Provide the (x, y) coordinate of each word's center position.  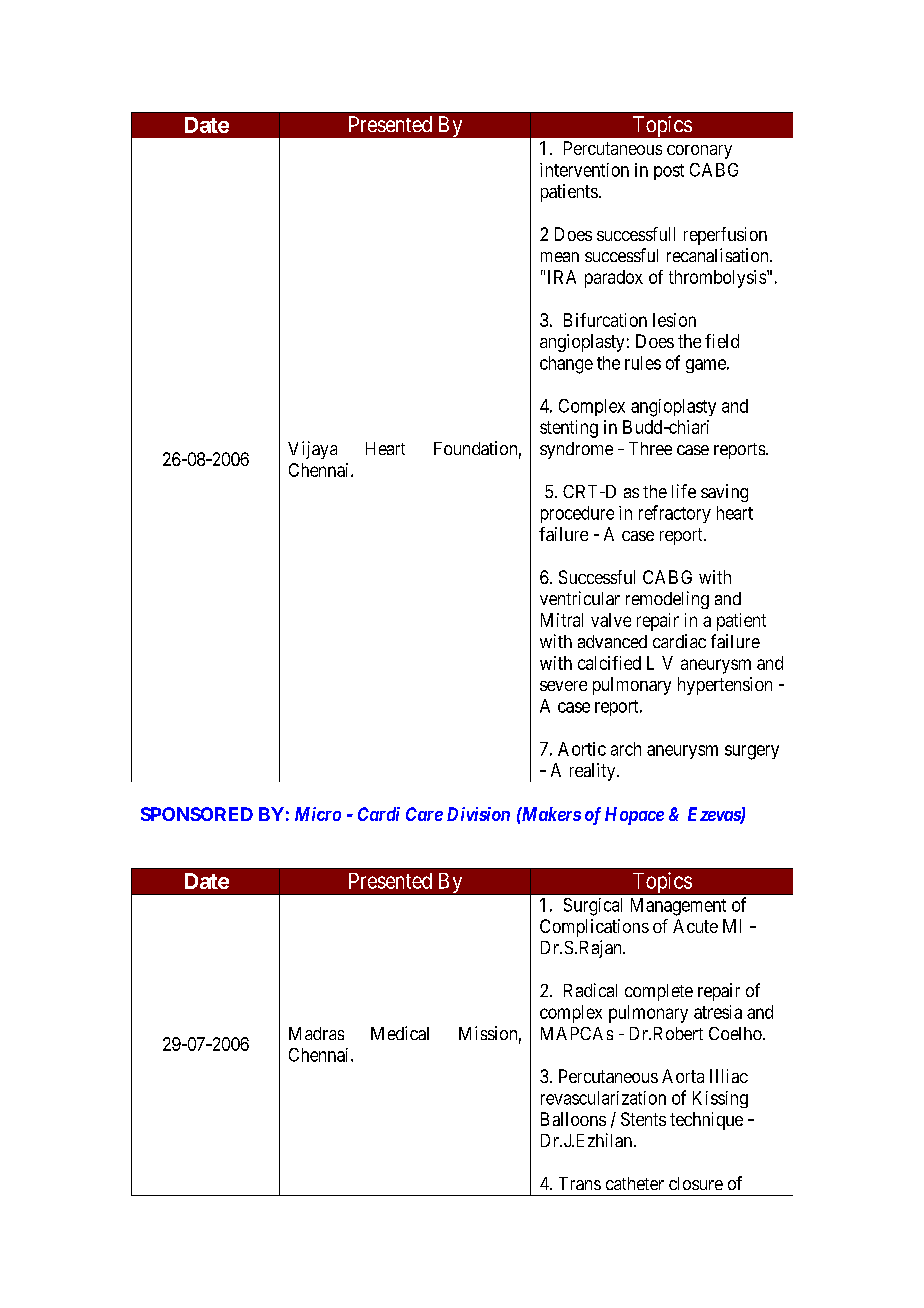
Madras (316, 1033)
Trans (580, 1183)
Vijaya (312, 450)
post (669, 172)
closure (696, 1183)
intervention (584, 170)
